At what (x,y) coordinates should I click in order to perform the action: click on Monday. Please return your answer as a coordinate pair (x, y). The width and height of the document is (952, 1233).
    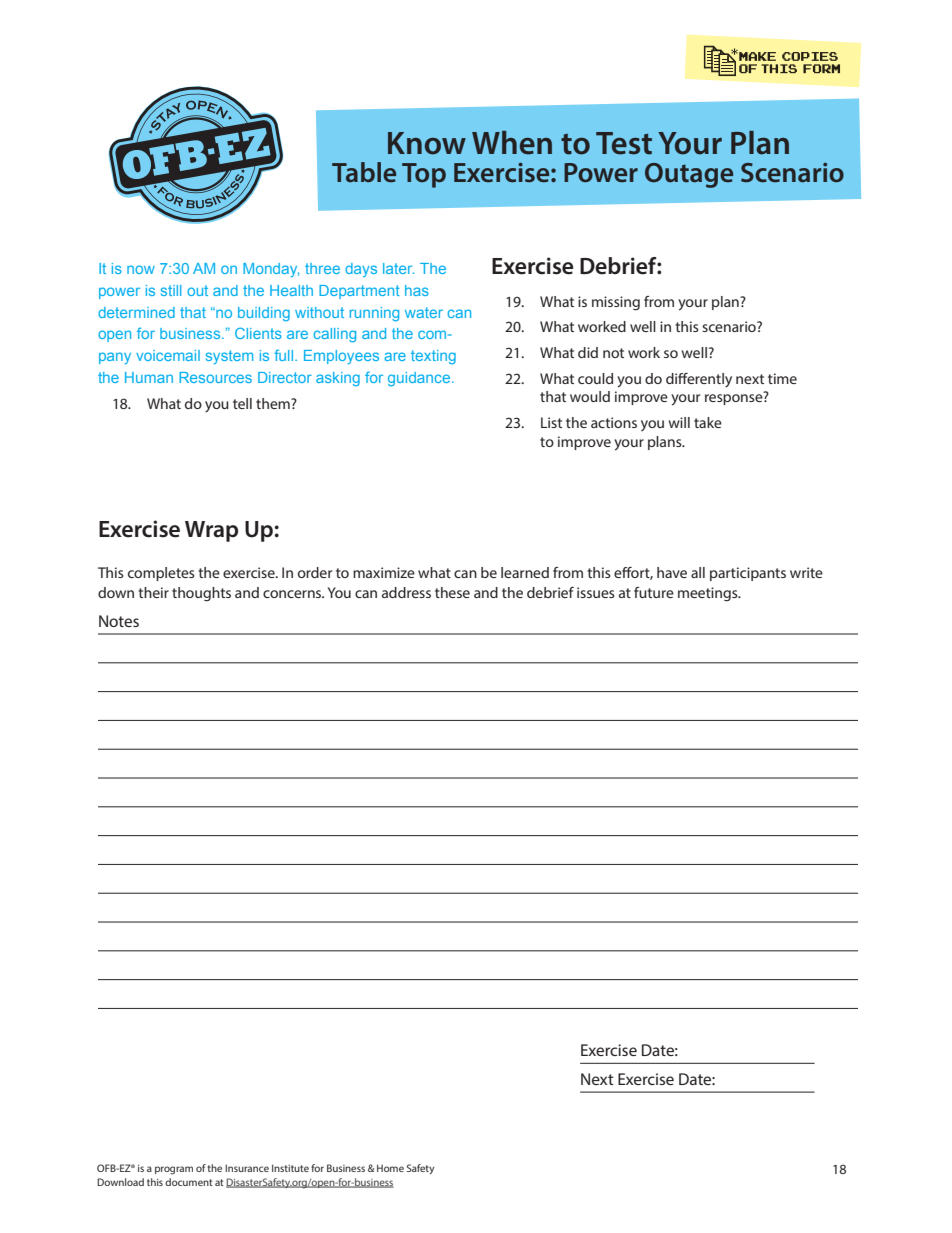
    Looking at the image, I should click on (271, 270).
